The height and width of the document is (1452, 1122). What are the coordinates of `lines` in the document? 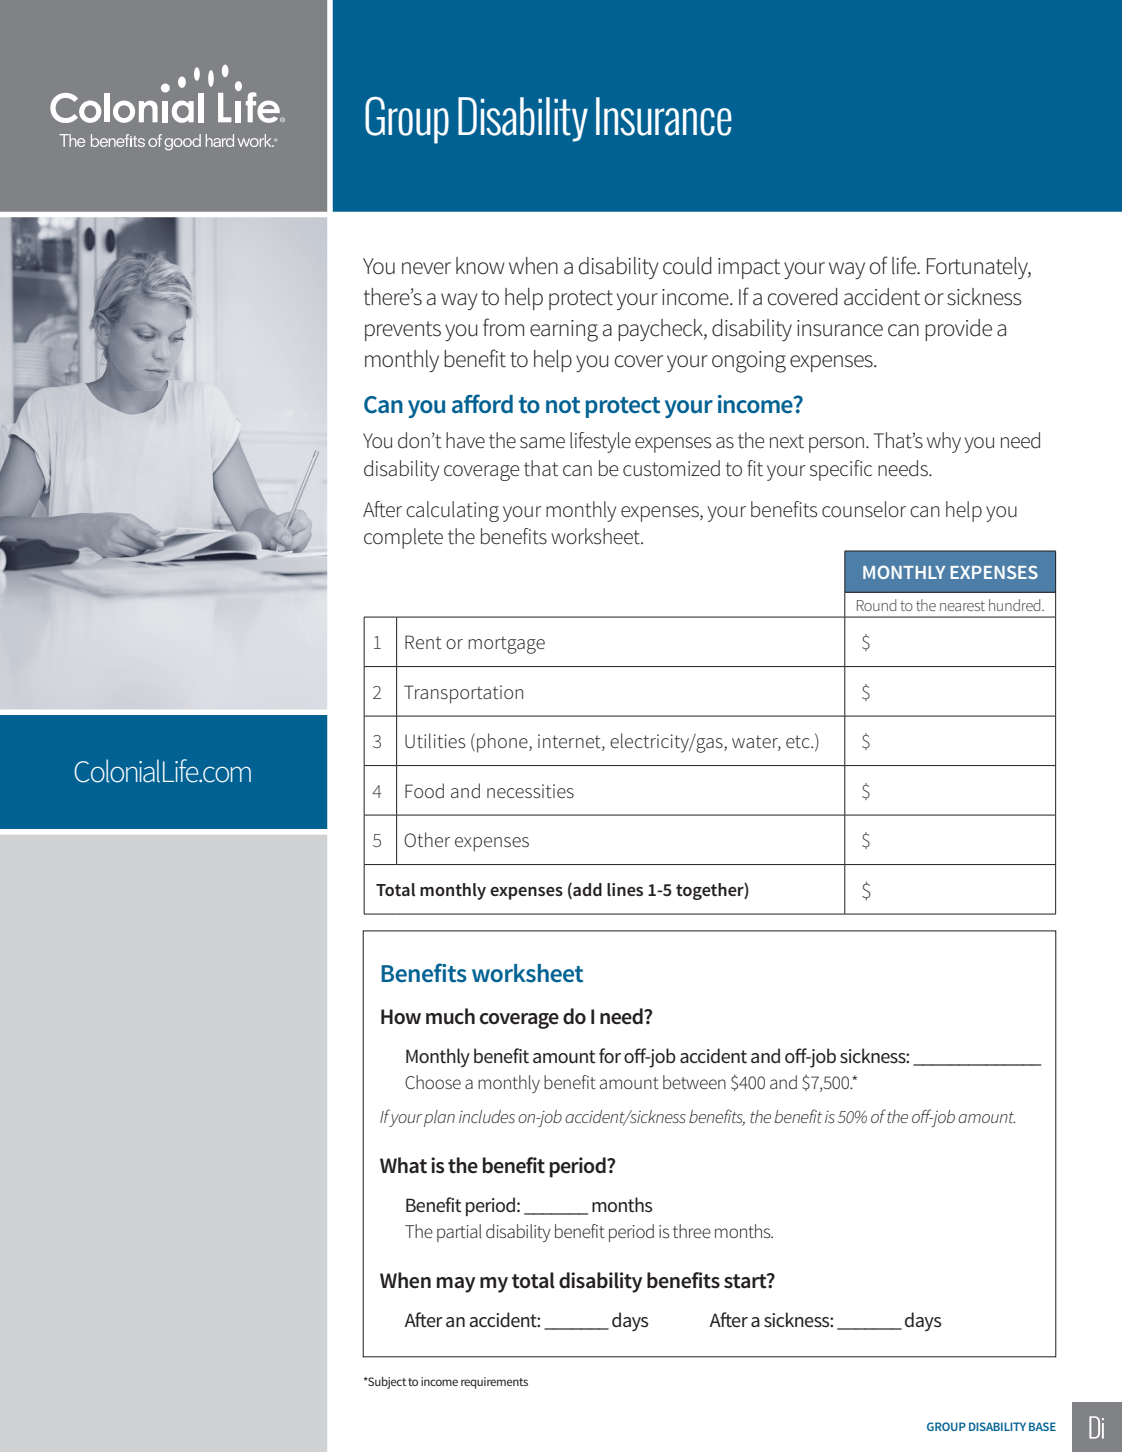 It's located at (625, 889).
